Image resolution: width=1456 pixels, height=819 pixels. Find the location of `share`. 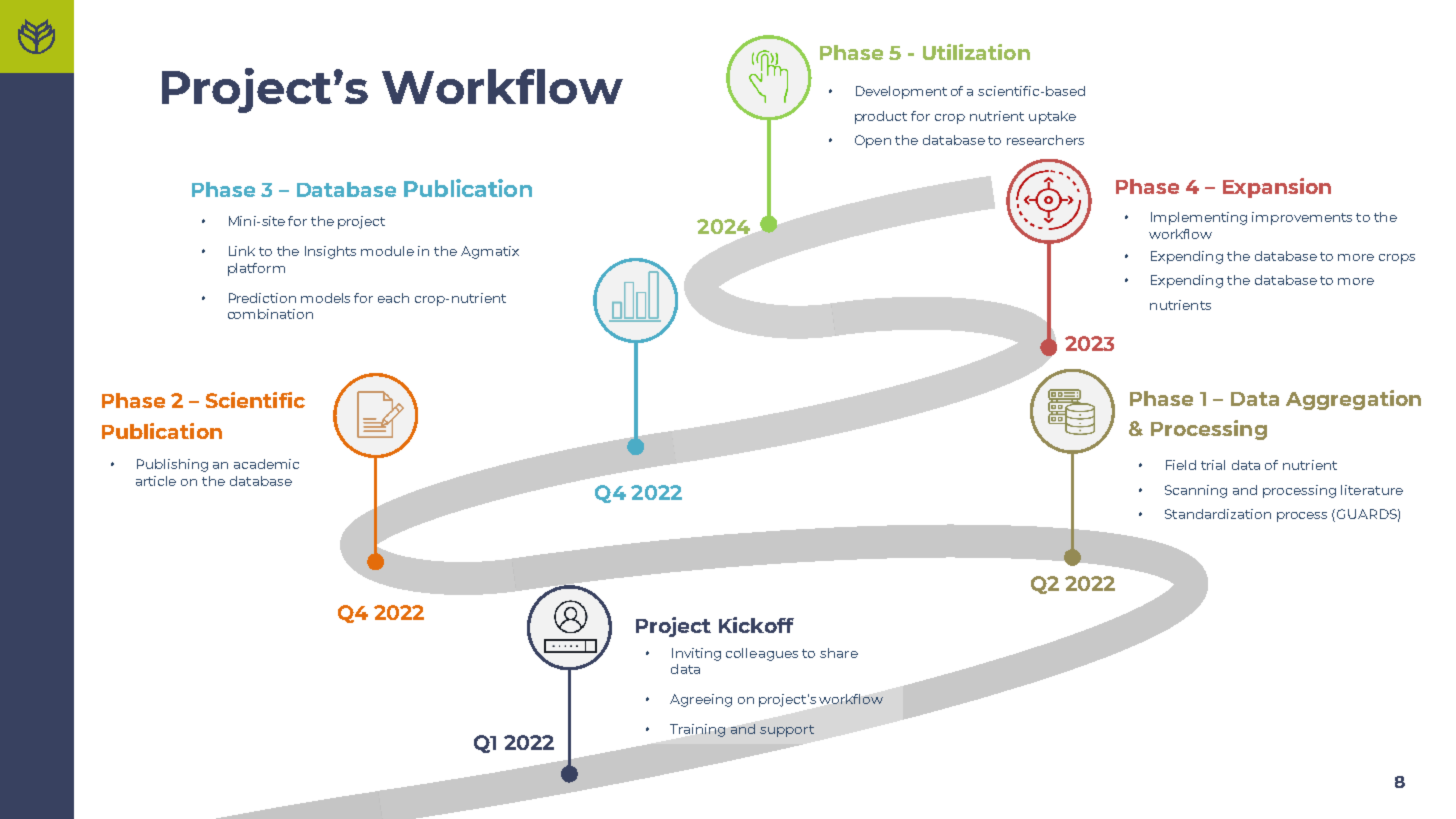

share is located at coordinates (839, 653).
